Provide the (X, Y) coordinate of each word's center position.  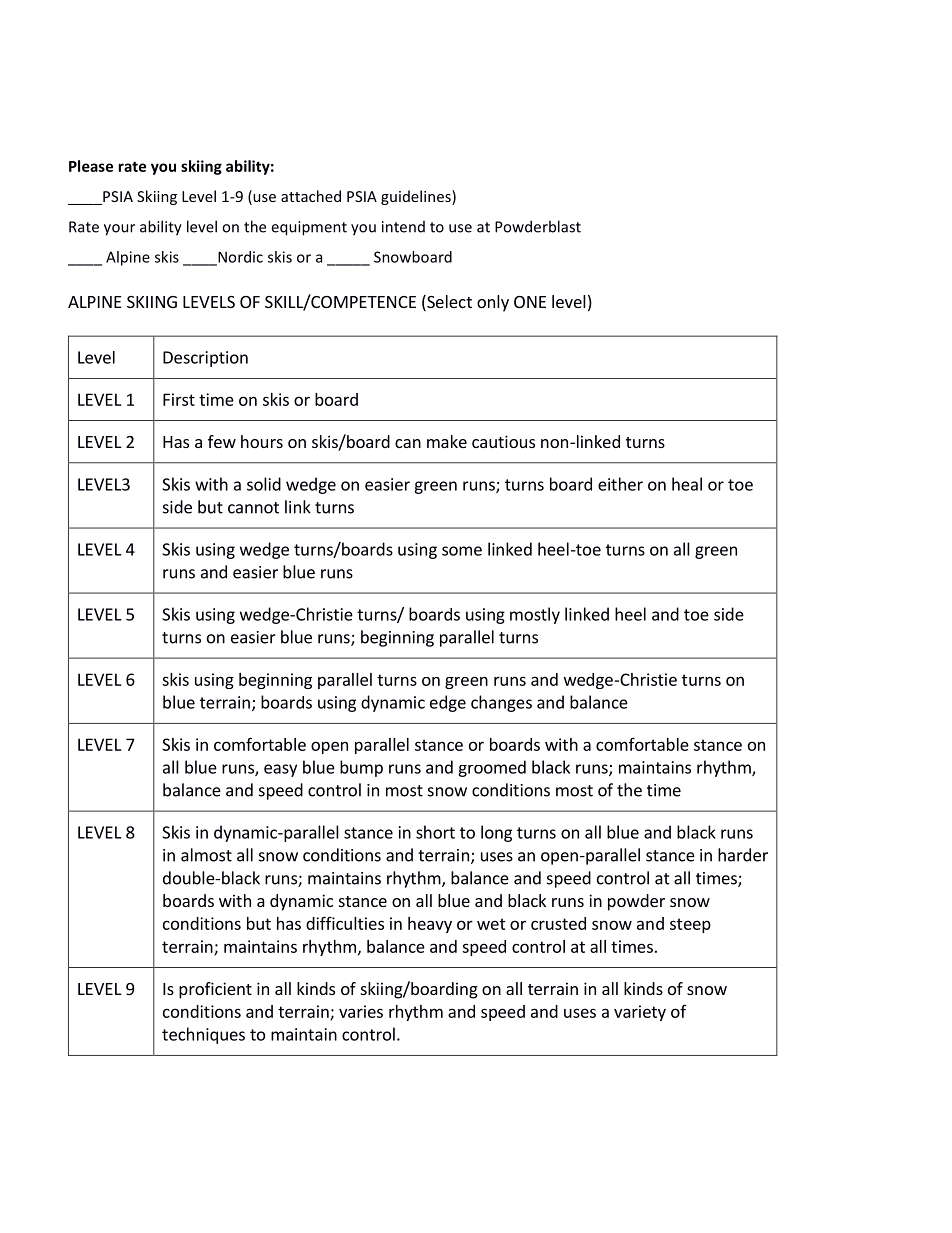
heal (687, 484)
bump (361, 768)
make (447, 441)
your (119, 230)
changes (501, 703)
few (222, 441)
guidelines (417, 197)
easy (280, 770)
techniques (203, 1035)
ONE (530, 302)
